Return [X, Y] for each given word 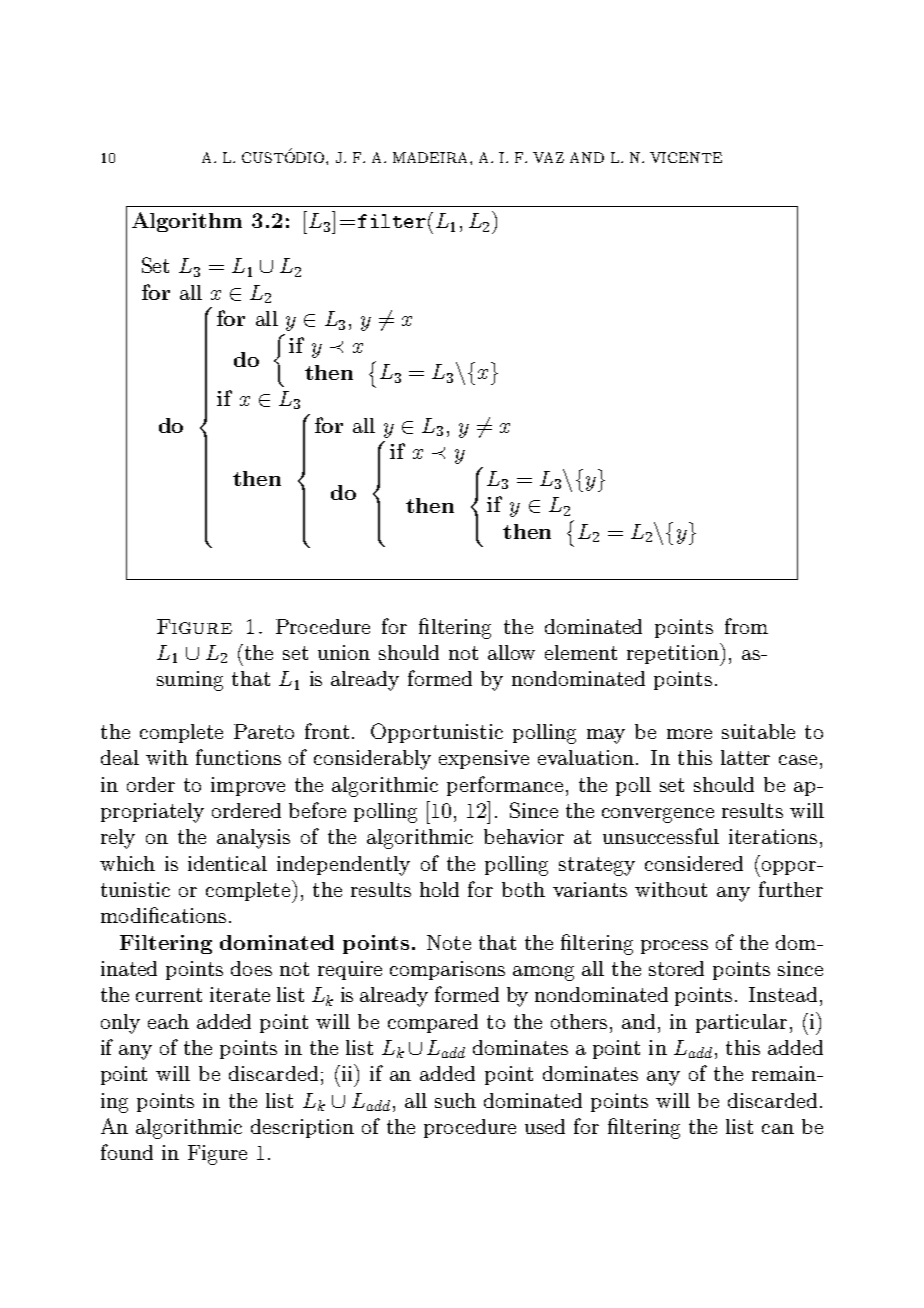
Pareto [264, 731]
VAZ [548, 157]
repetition [674, 654]
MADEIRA [432, 157]
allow [511, 652]
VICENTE [686, 157]
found [127, 1152]
